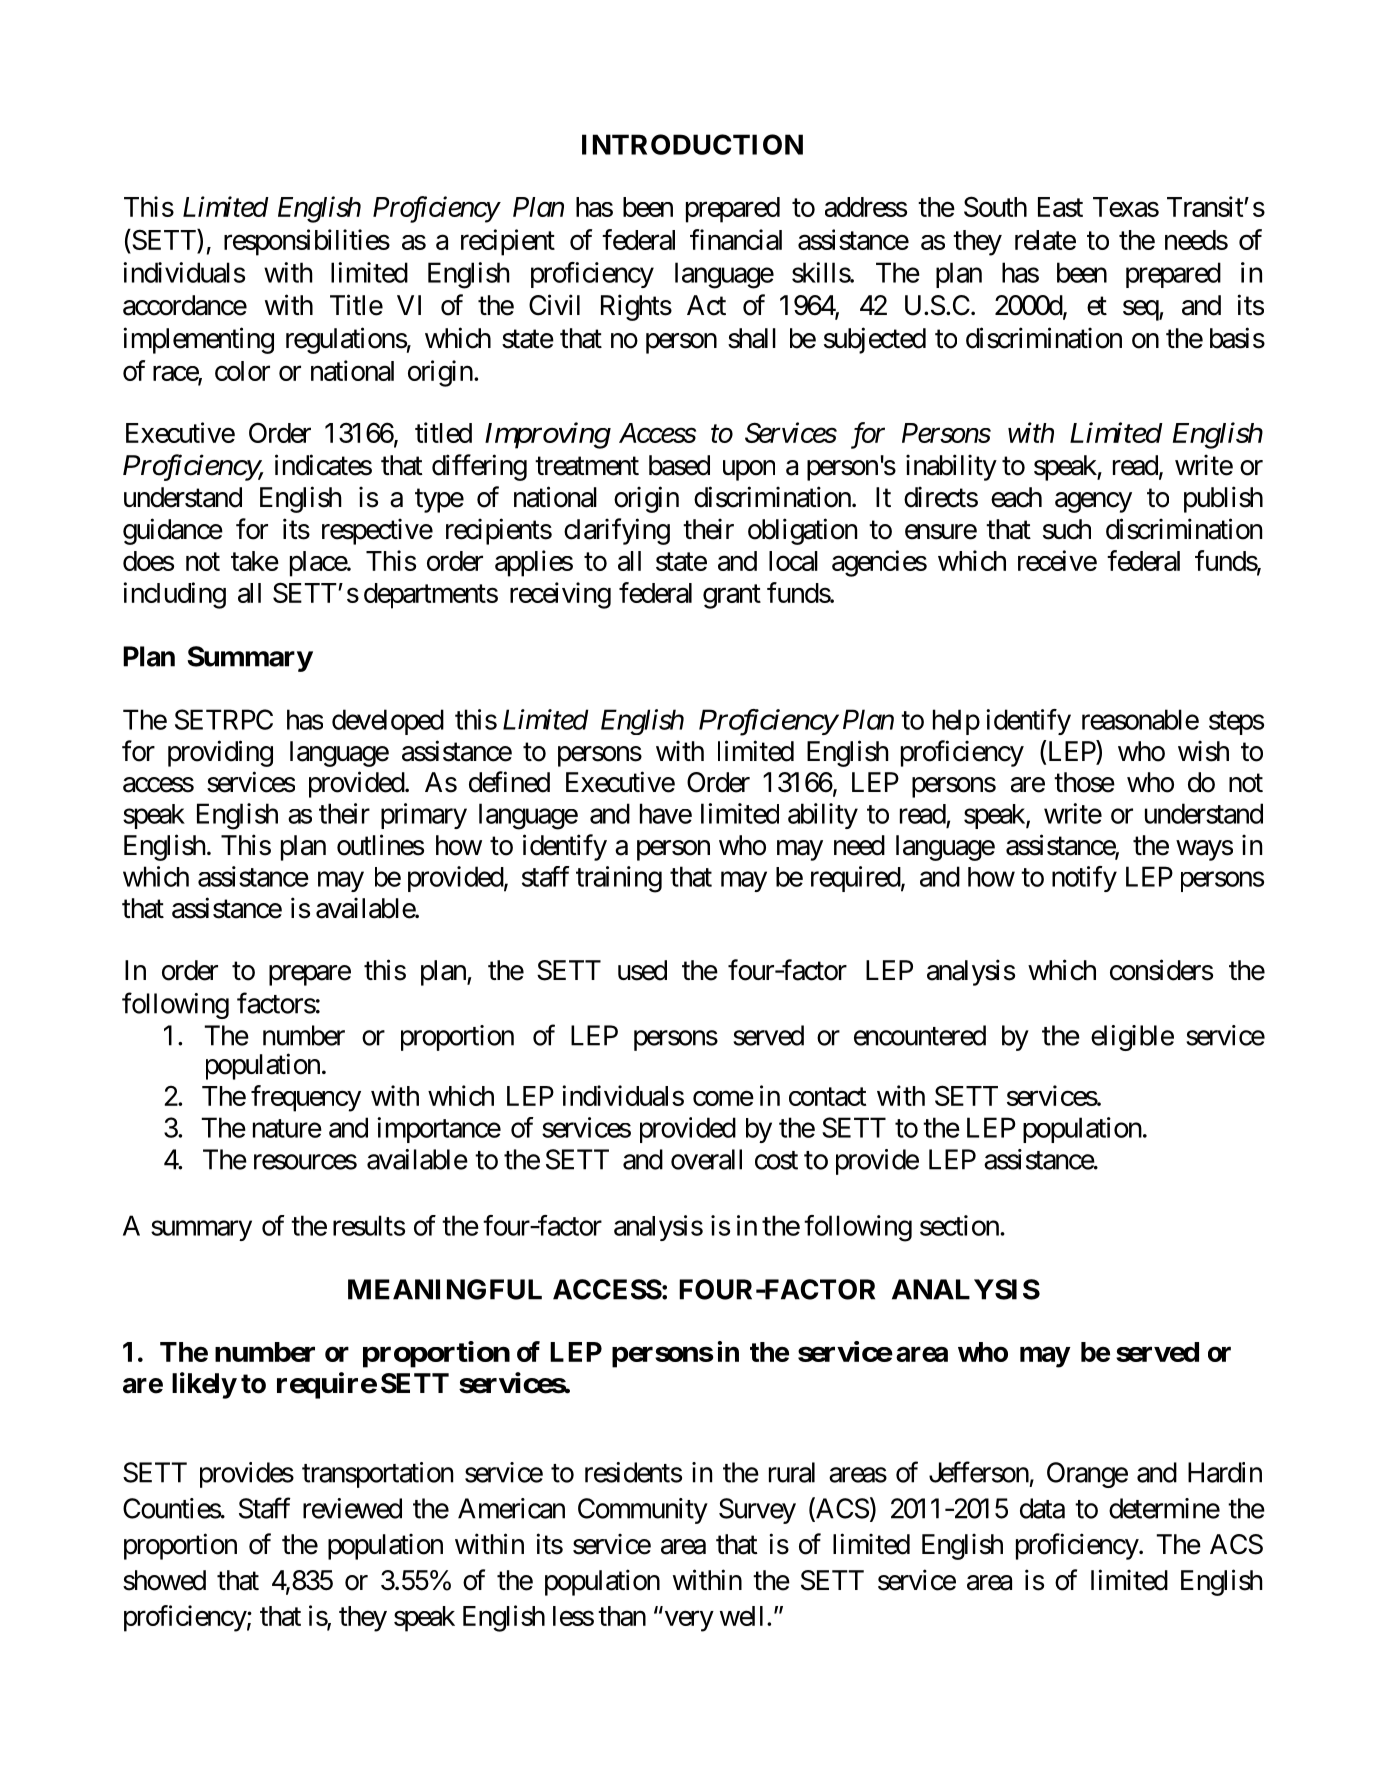 The width and height of the image is (1384, 1791). What do you see at coordinates (692, 144) in the image?
I see `INTRODUCTION` at bounding box center [692, 144].
